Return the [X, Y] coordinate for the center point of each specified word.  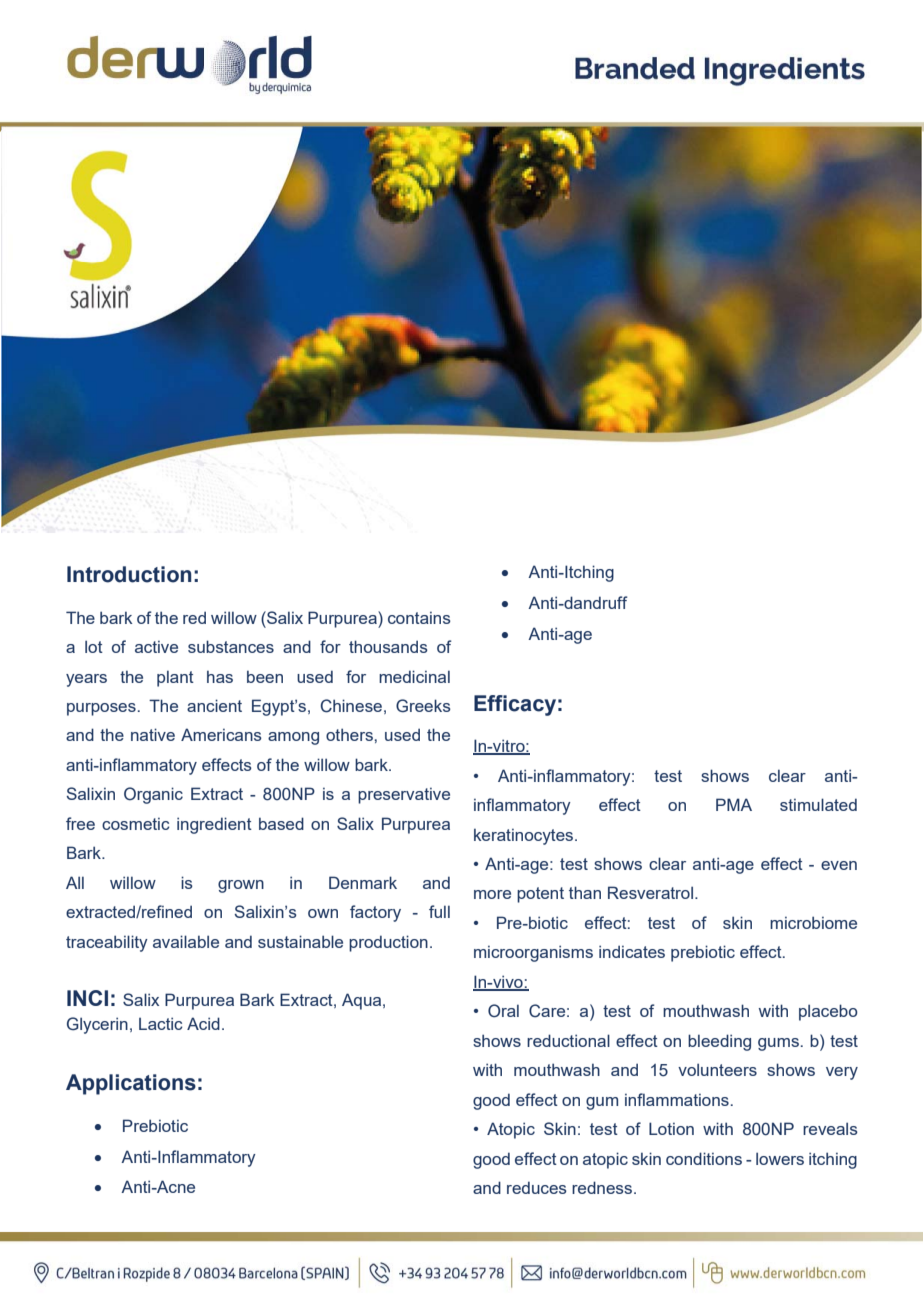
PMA [734, 804]
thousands [388, 646]
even [839, 865]
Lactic [161, 1023]
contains [419, 618]
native [153, 734]
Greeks [423, 706]
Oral [503, 1011]
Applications [131, 1084]
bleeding [719, 1042]
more [492, 894]
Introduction [129, 574]
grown [241, 886]
